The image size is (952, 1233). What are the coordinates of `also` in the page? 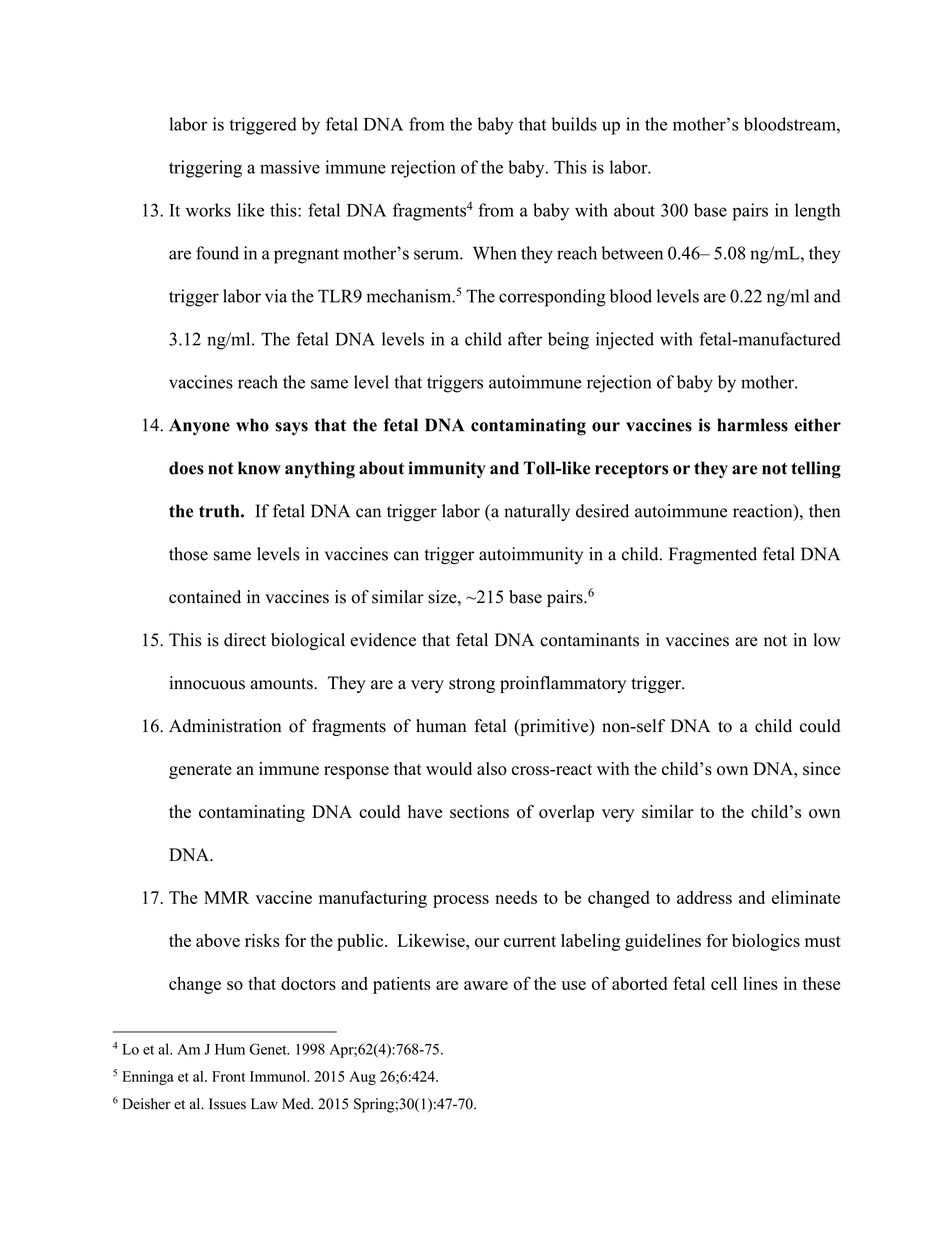 It's located at (492, 769).
